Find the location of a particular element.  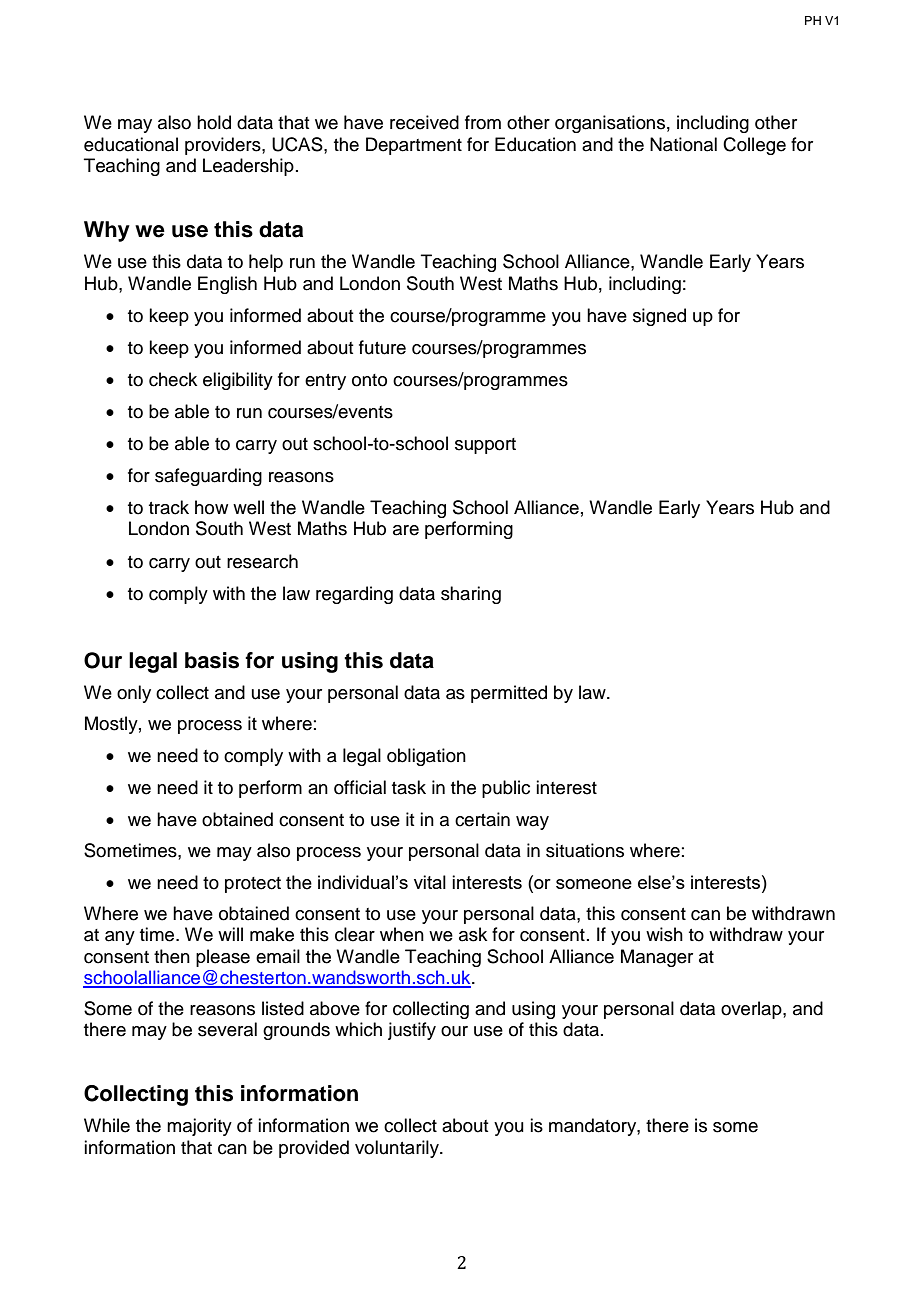

signed is located at coordinates (659, 317).
